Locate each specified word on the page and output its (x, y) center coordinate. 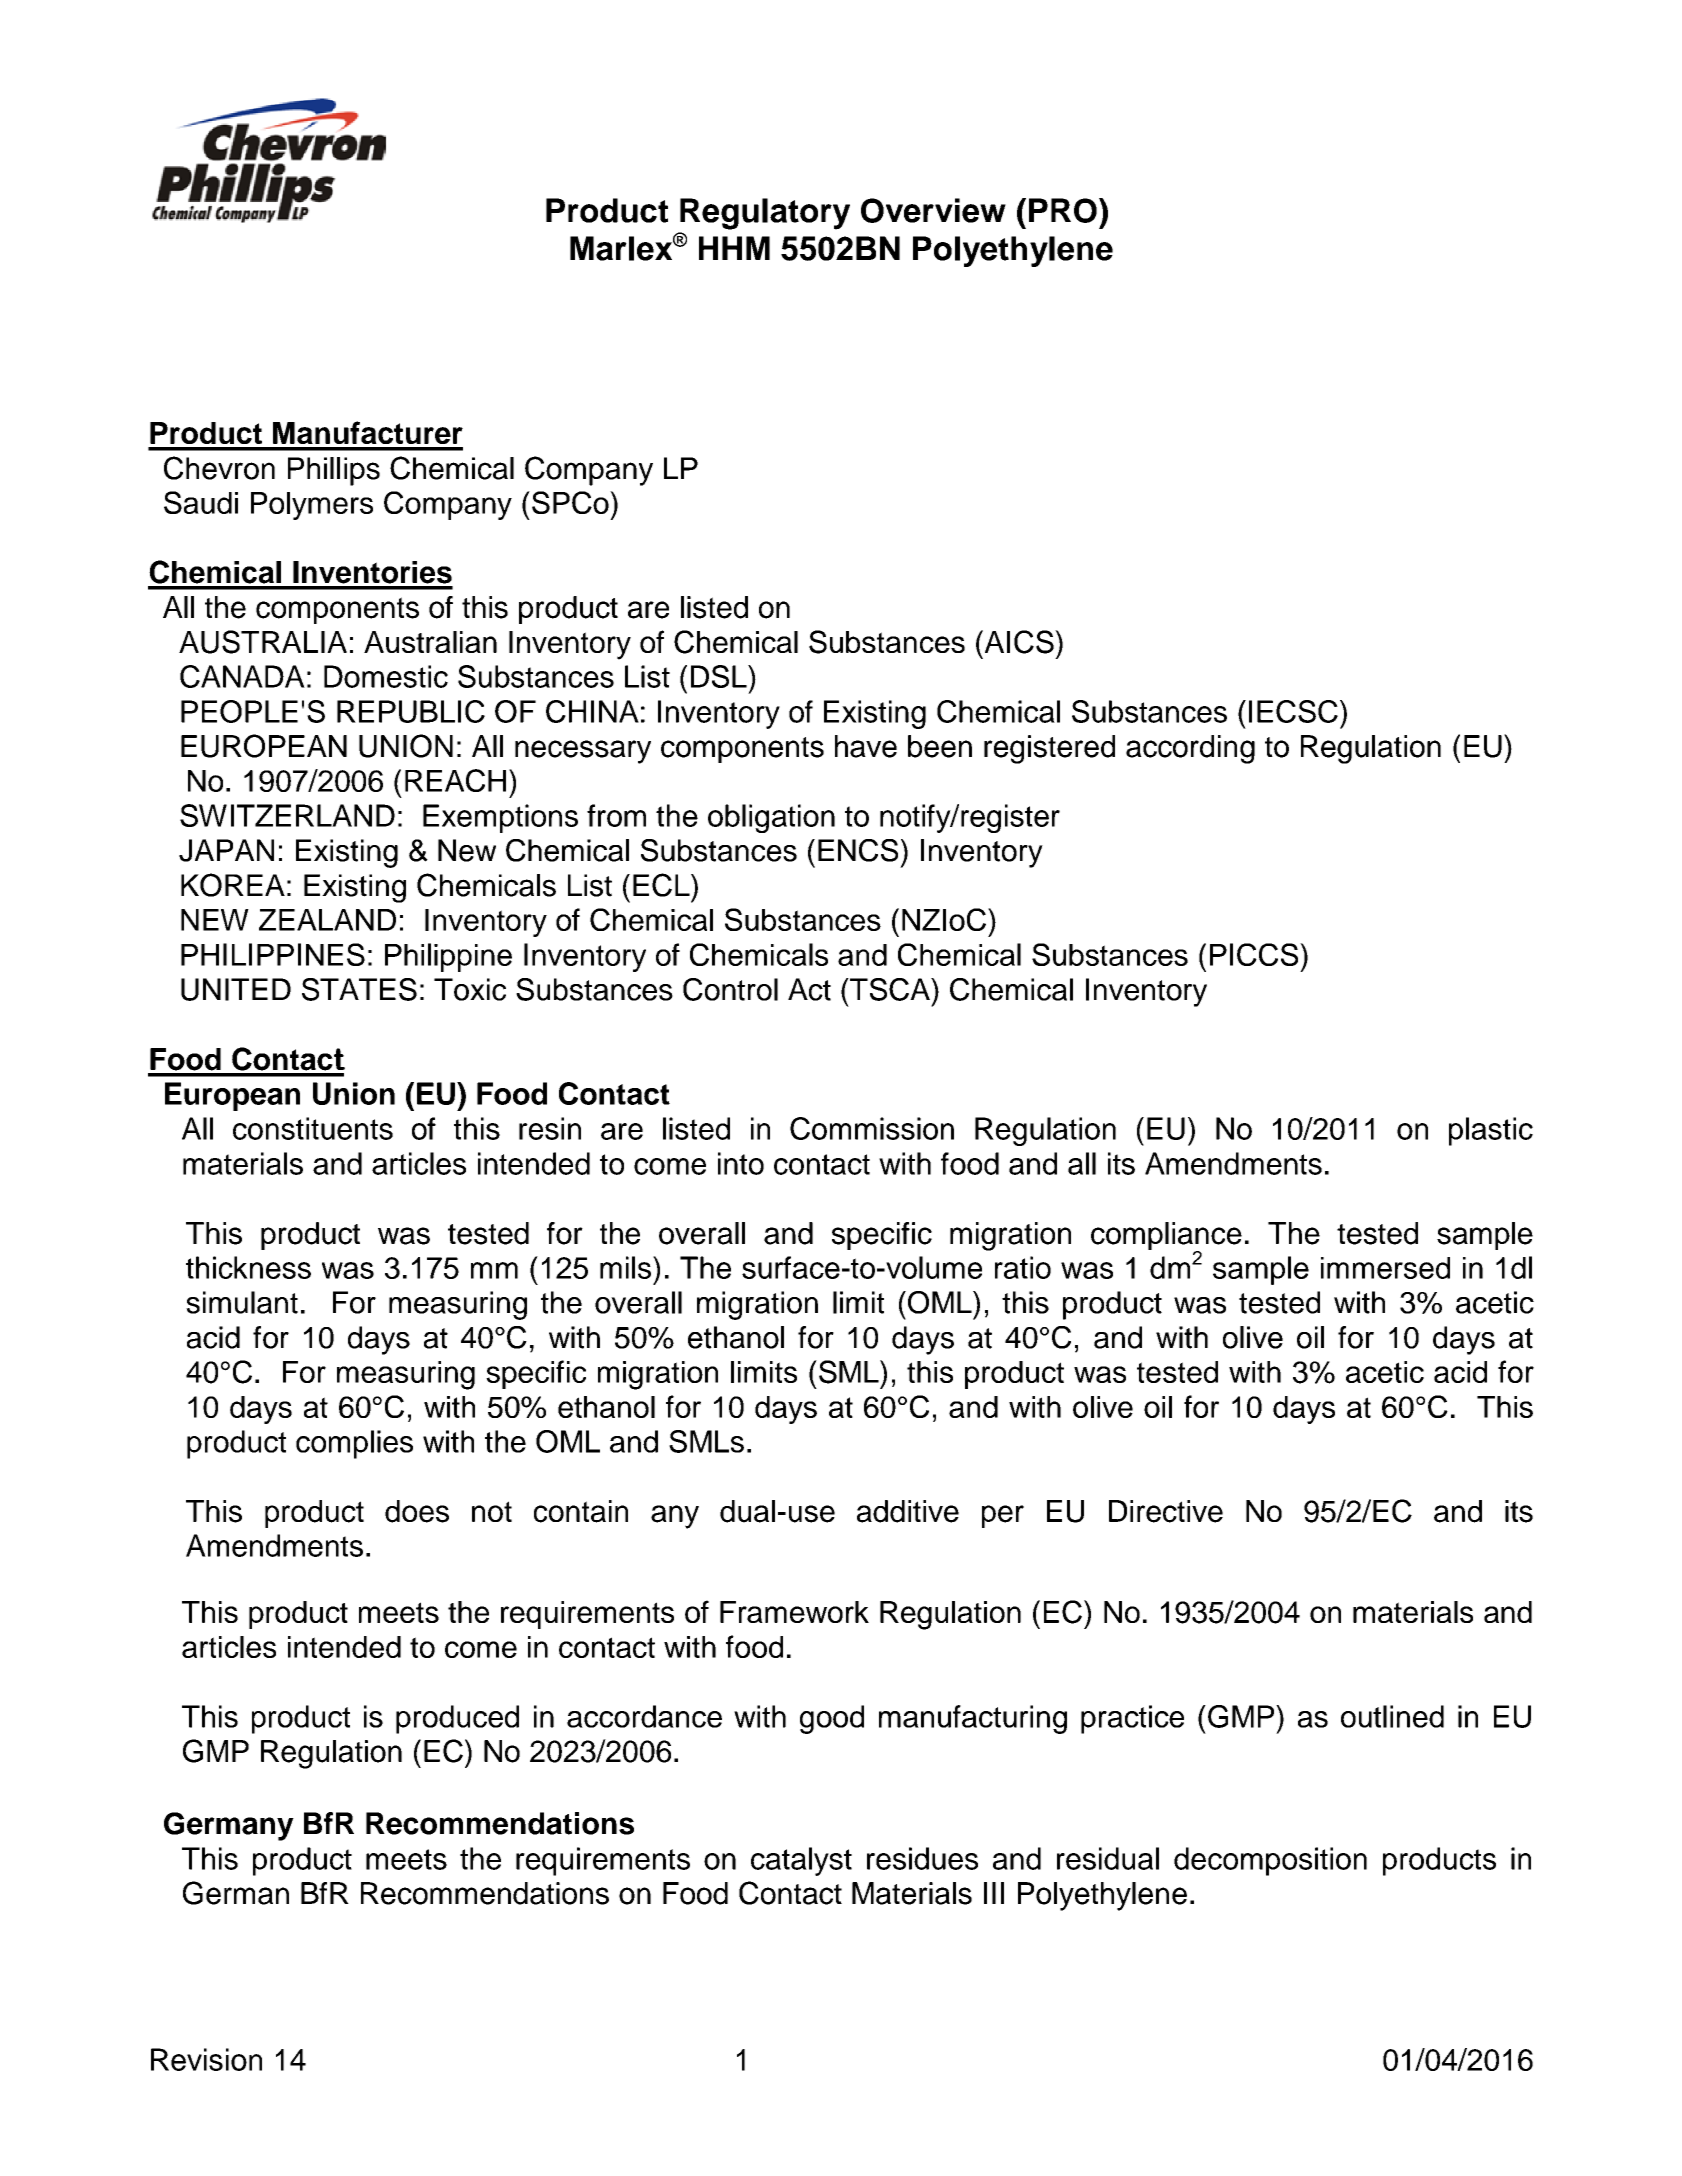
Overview (933, 210)
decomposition (1270, 1861)
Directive (1166, 1511)
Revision (206, 2059)
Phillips (334, 471)
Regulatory (765, 214)
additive (908, 1511)
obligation (771, 818)
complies (354, 1444)
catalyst (801, 1861)
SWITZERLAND (287, 815)
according (1190, 749)
